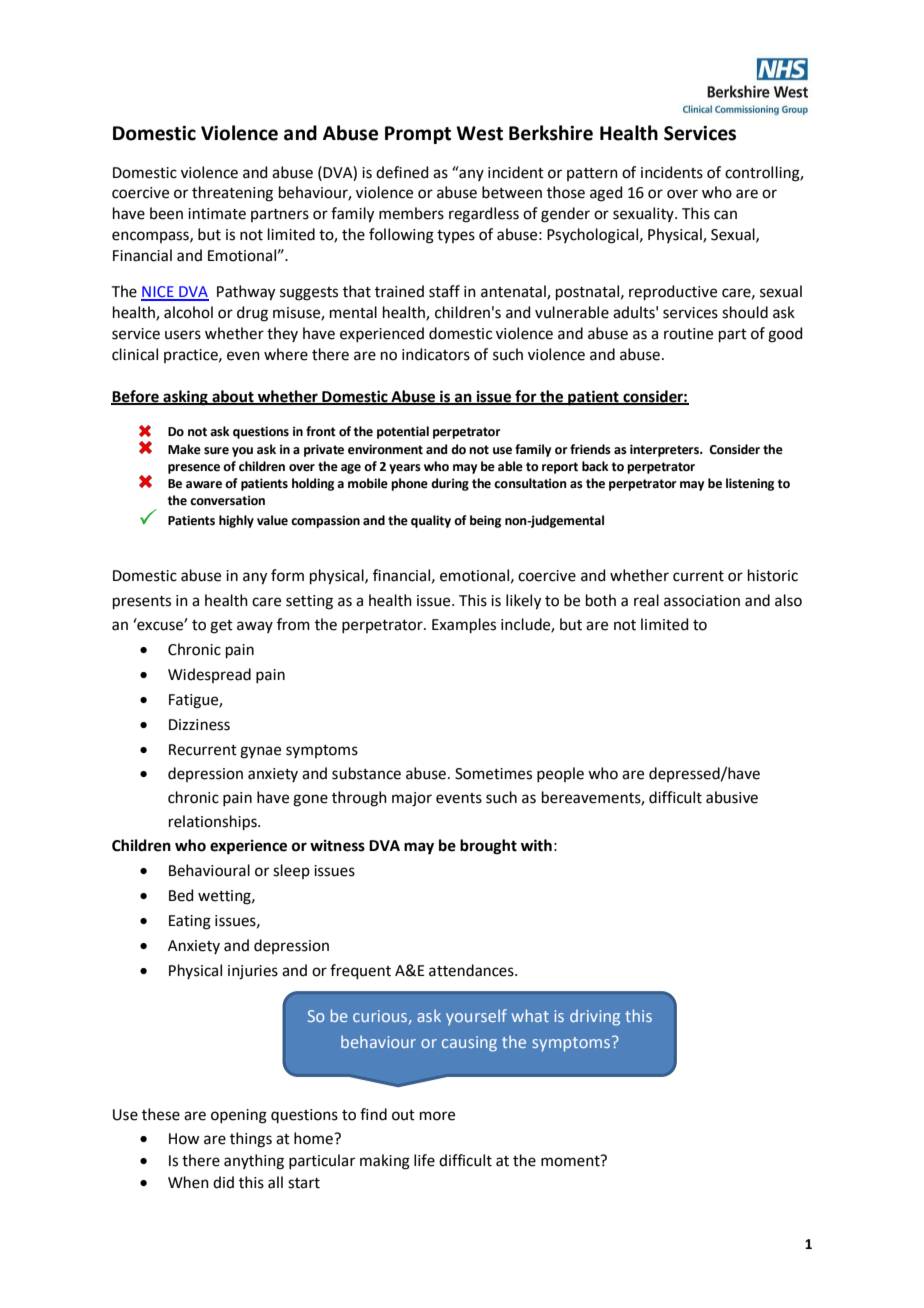 This screenshot has height=1308, width=924. I want to click on life, so click(424, 1160).
